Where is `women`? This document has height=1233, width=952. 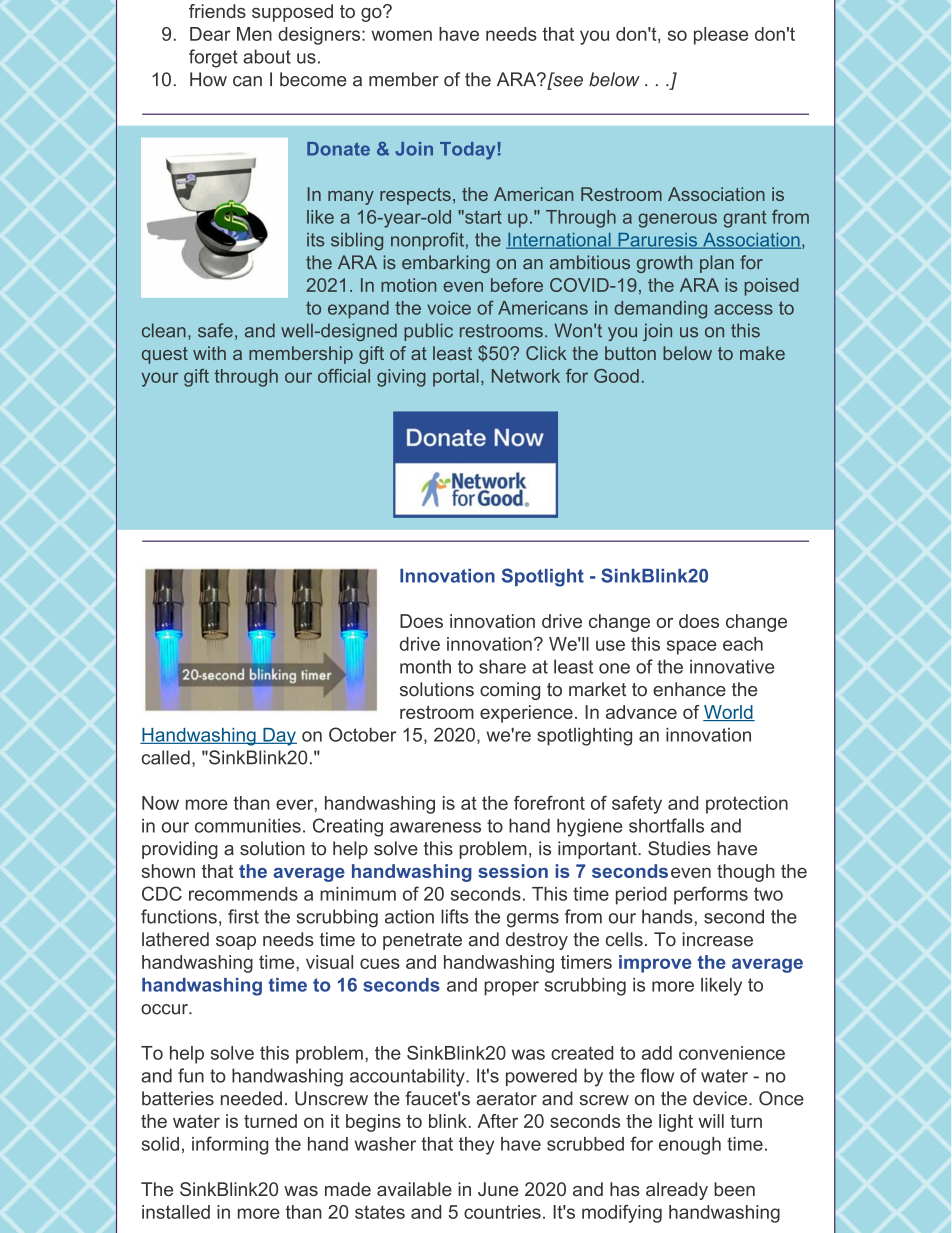 women is located at coordinates (401, 35).
